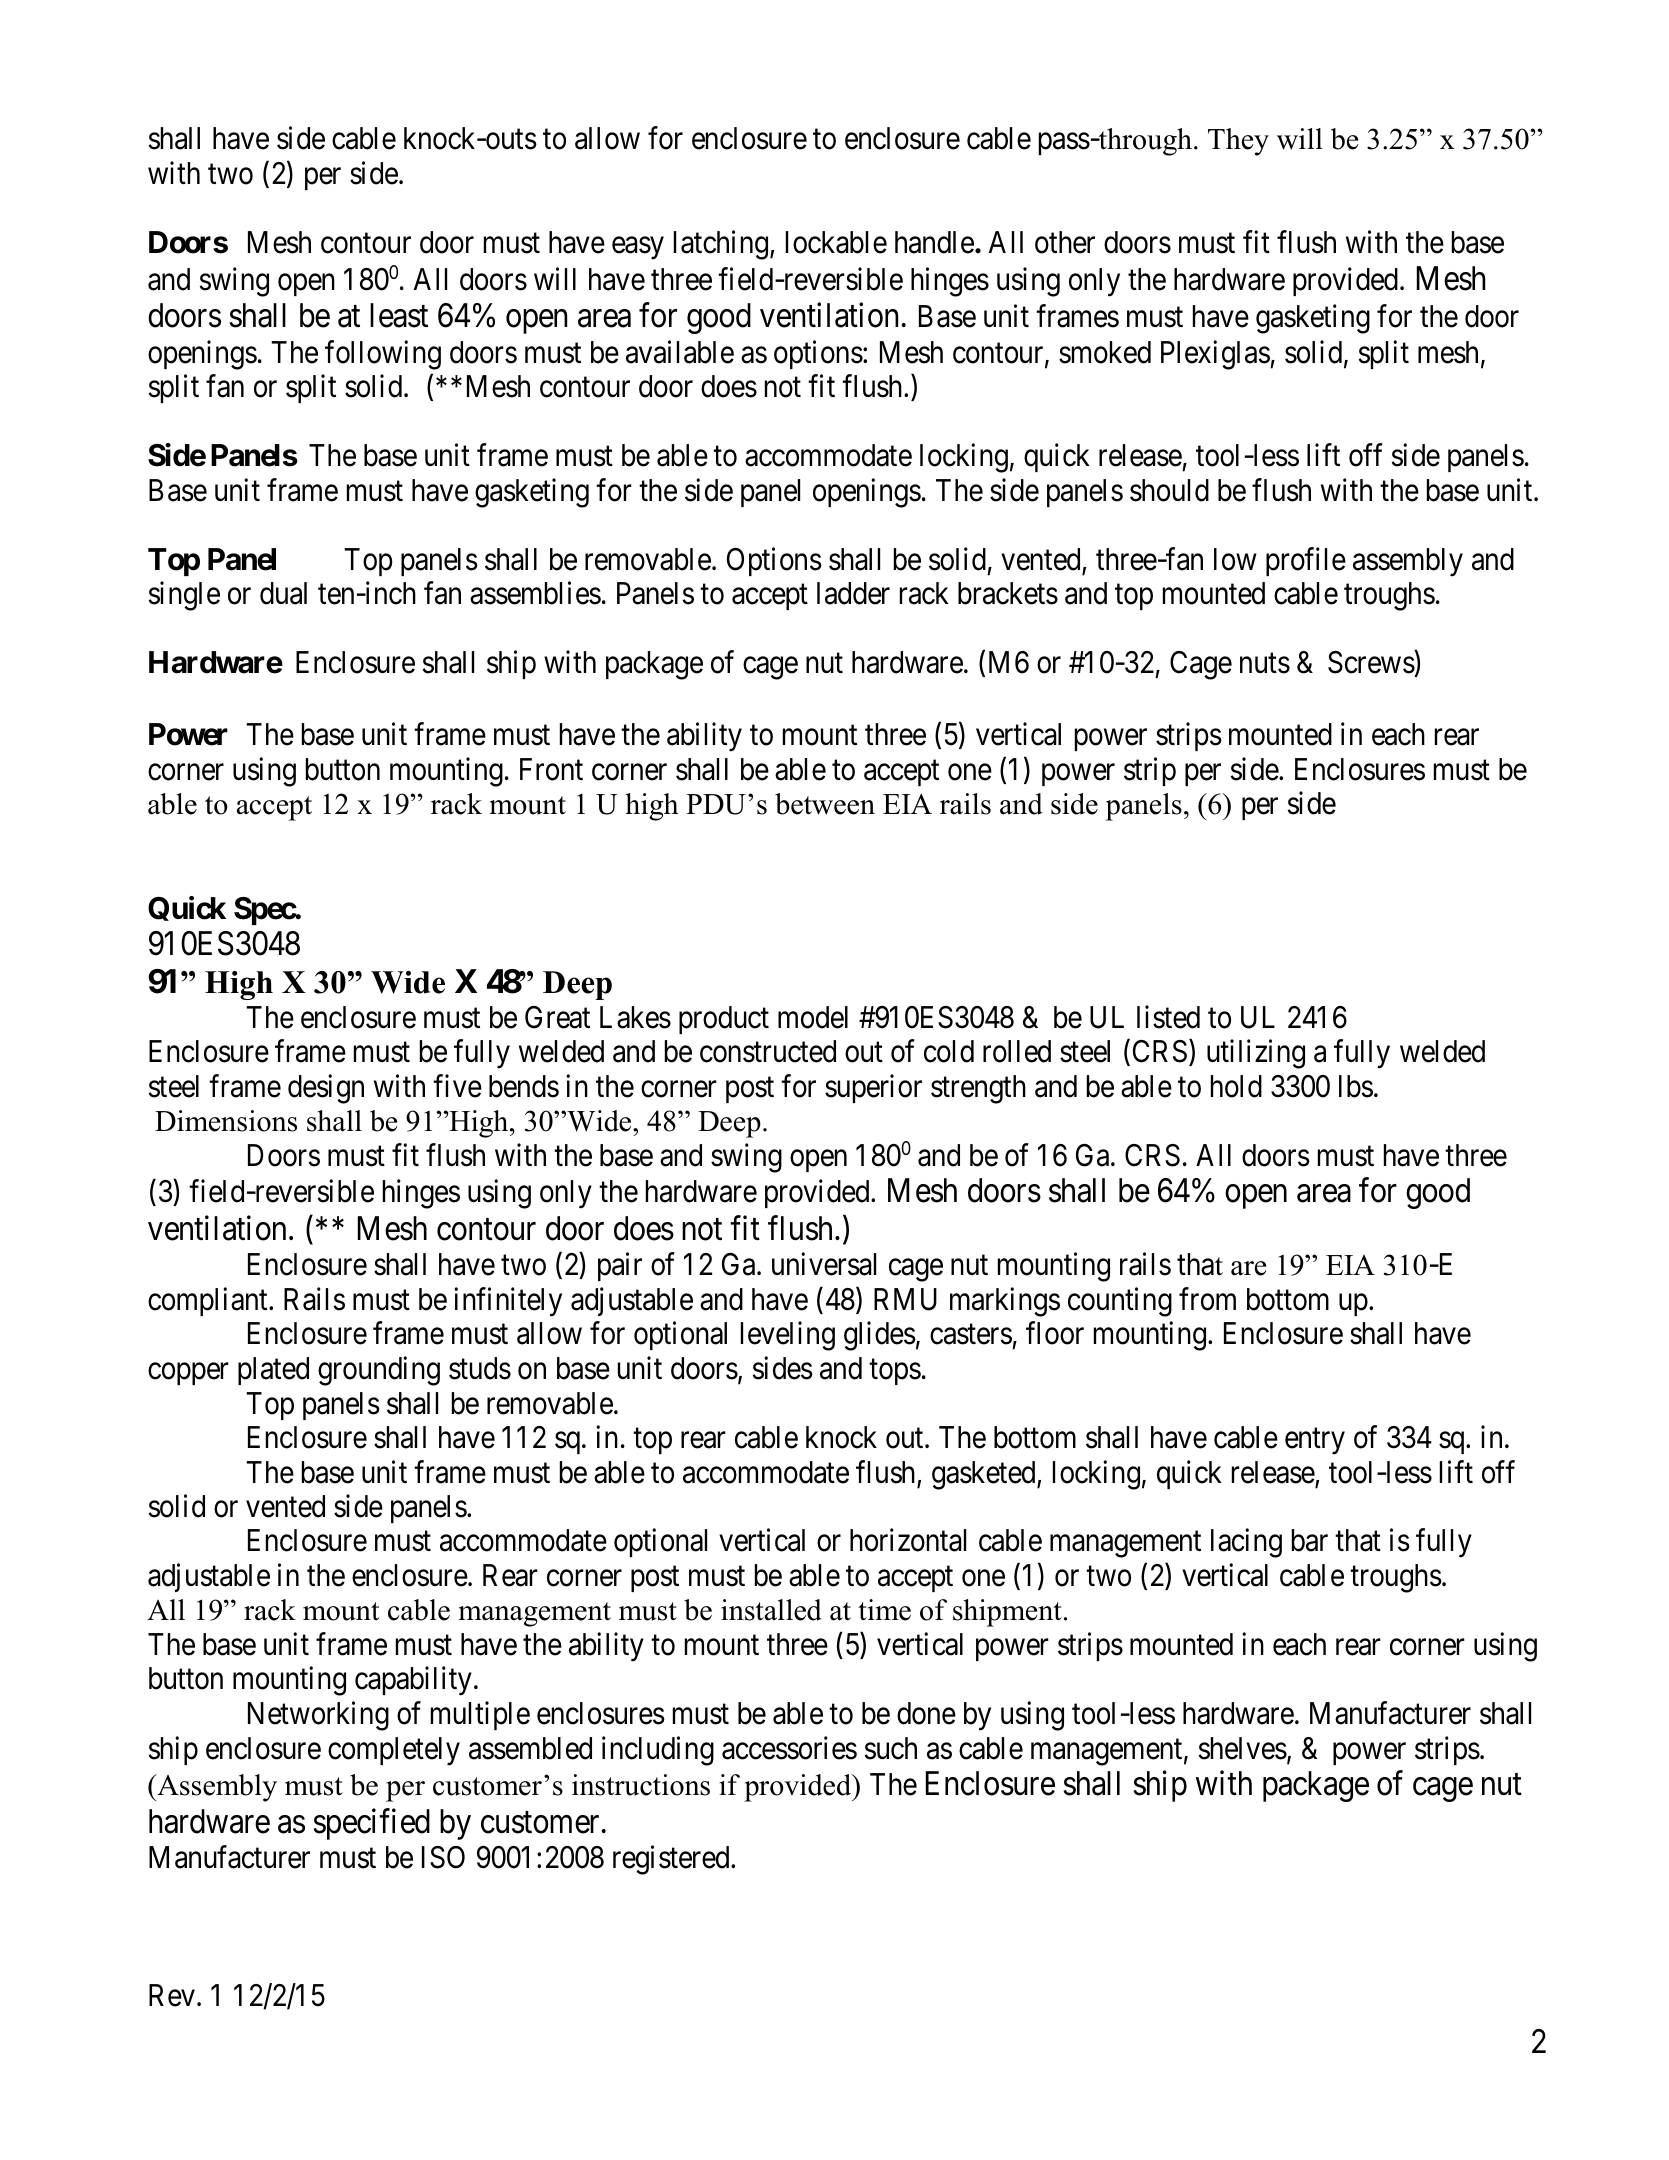 The height and width of the screenshot is (2160, 1669). What do you see at coordinates (1168, 1017) in the screenshot?
I see `listed` at bounding box center [1168, 1017].
